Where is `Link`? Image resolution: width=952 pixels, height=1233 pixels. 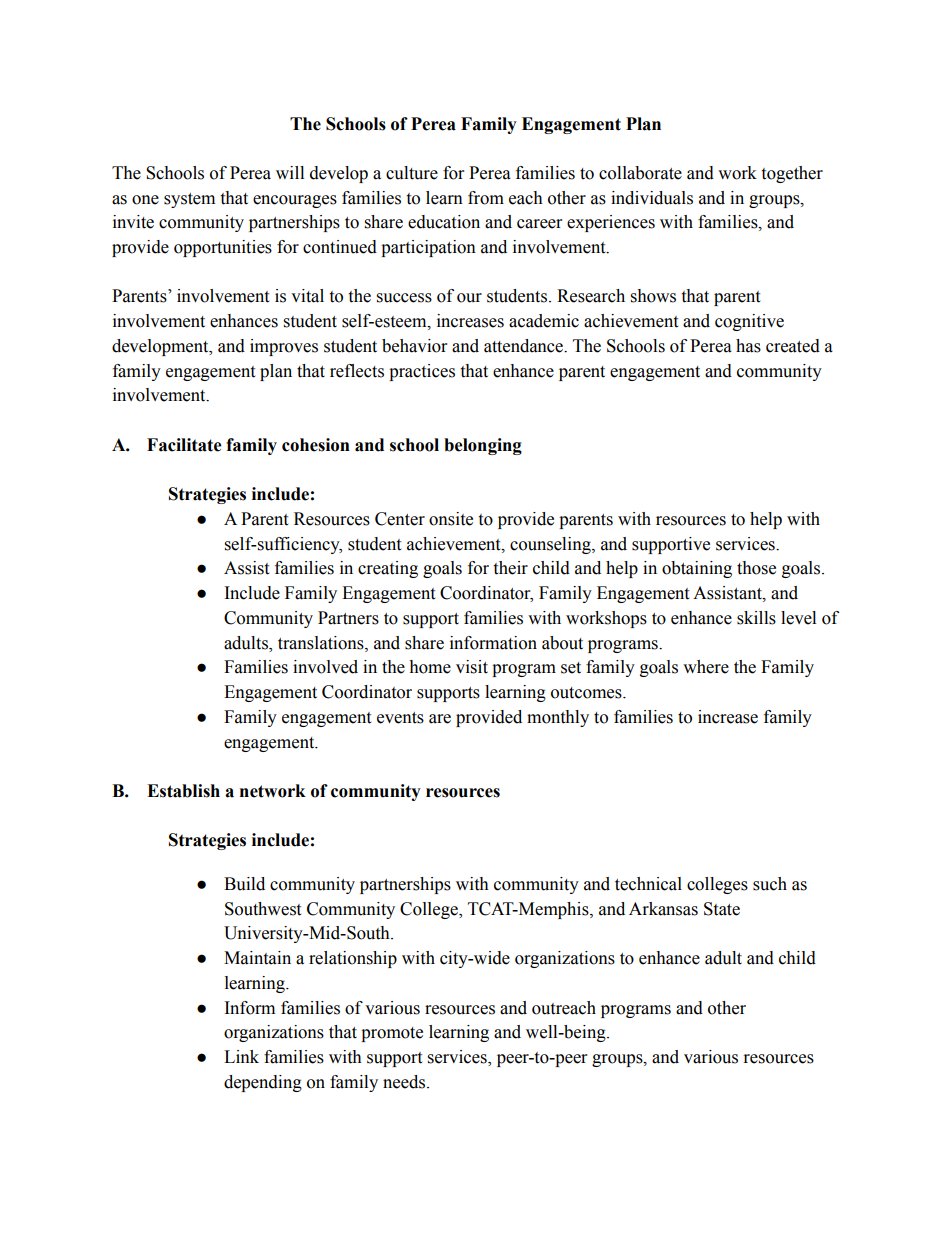
Link is located at coordinates (241, 1056).
